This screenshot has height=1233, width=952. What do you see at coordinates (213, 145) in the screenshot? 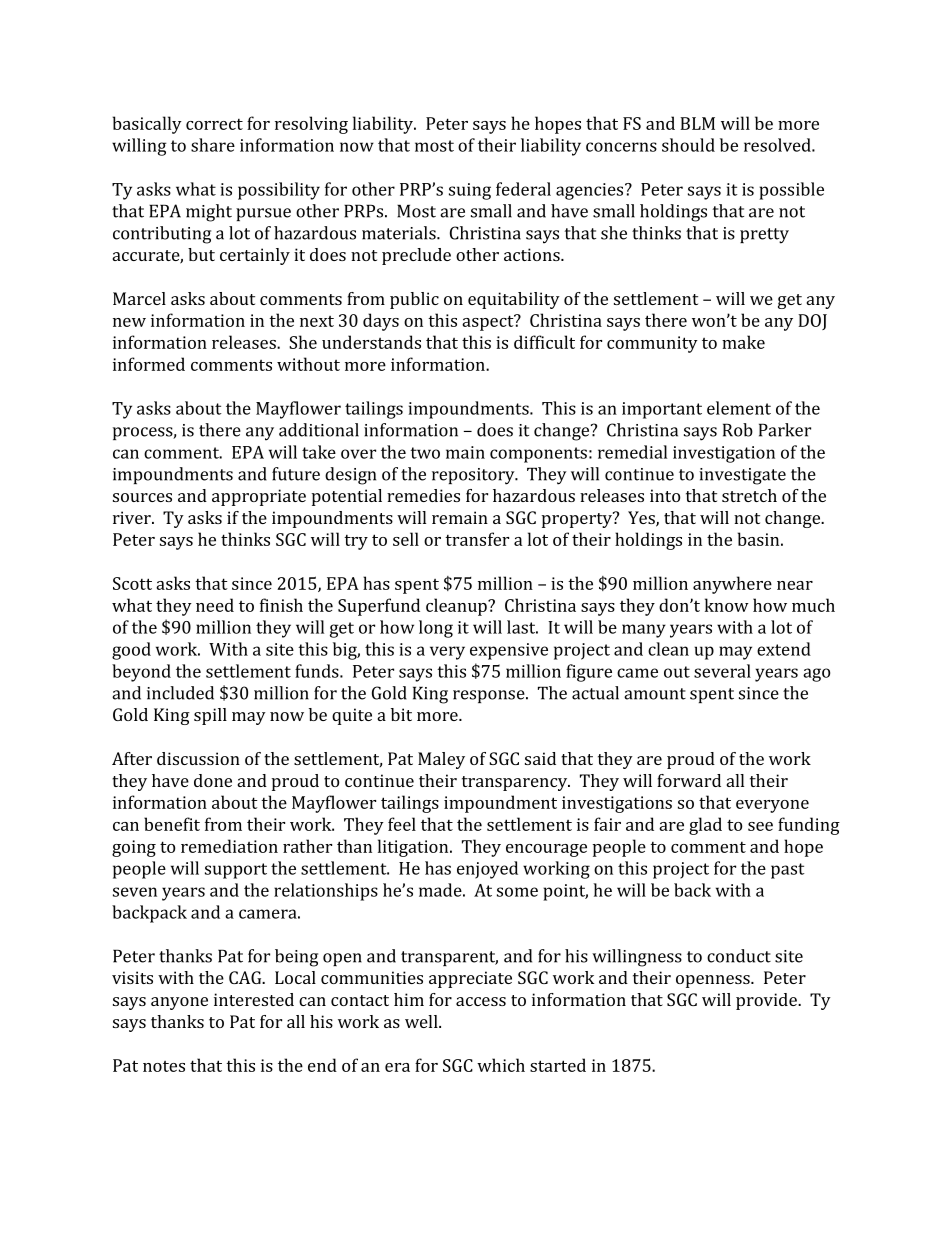
I see `share` at bounding box center [213, 145].
